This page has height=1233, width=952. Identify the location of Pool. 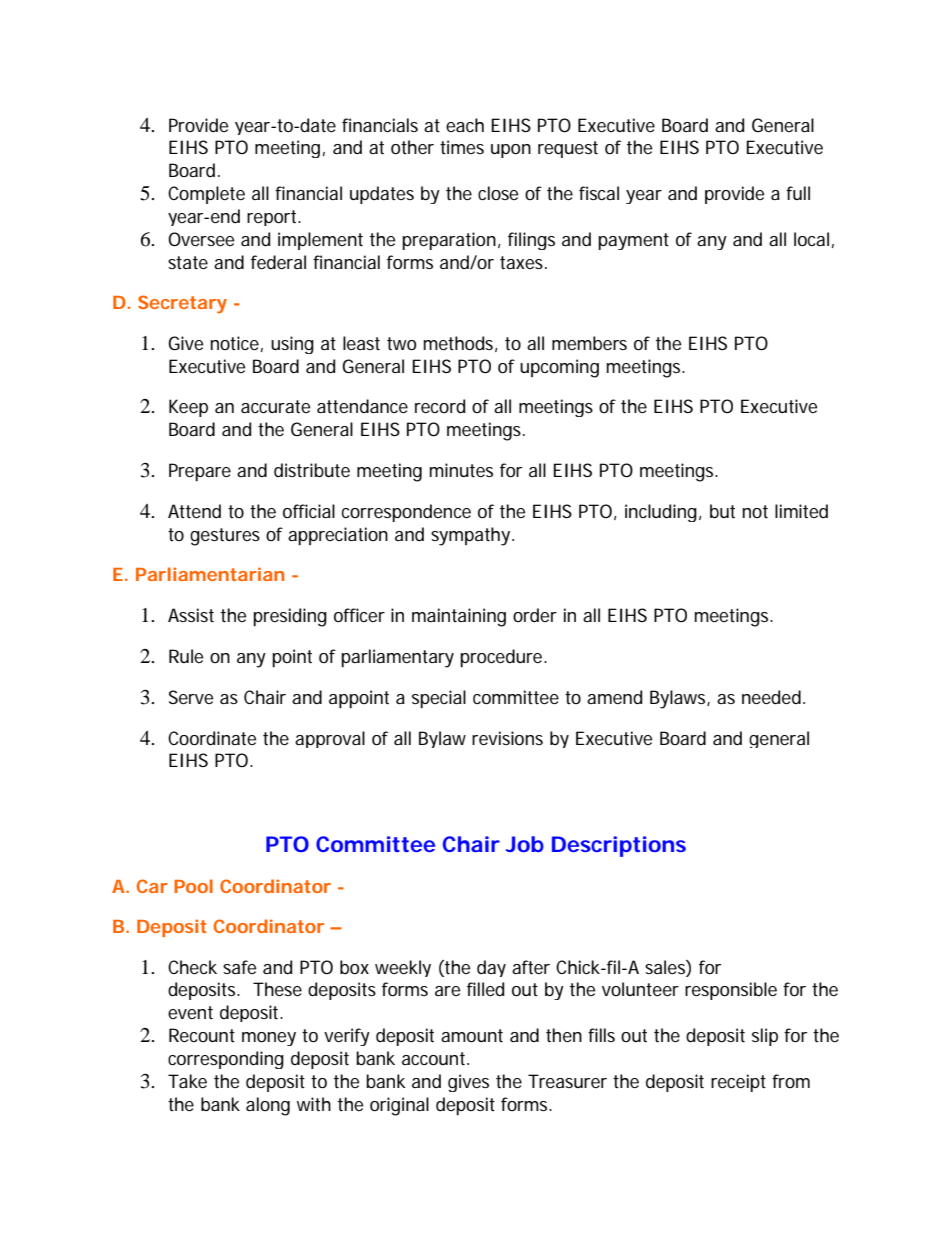
(193, 886).
